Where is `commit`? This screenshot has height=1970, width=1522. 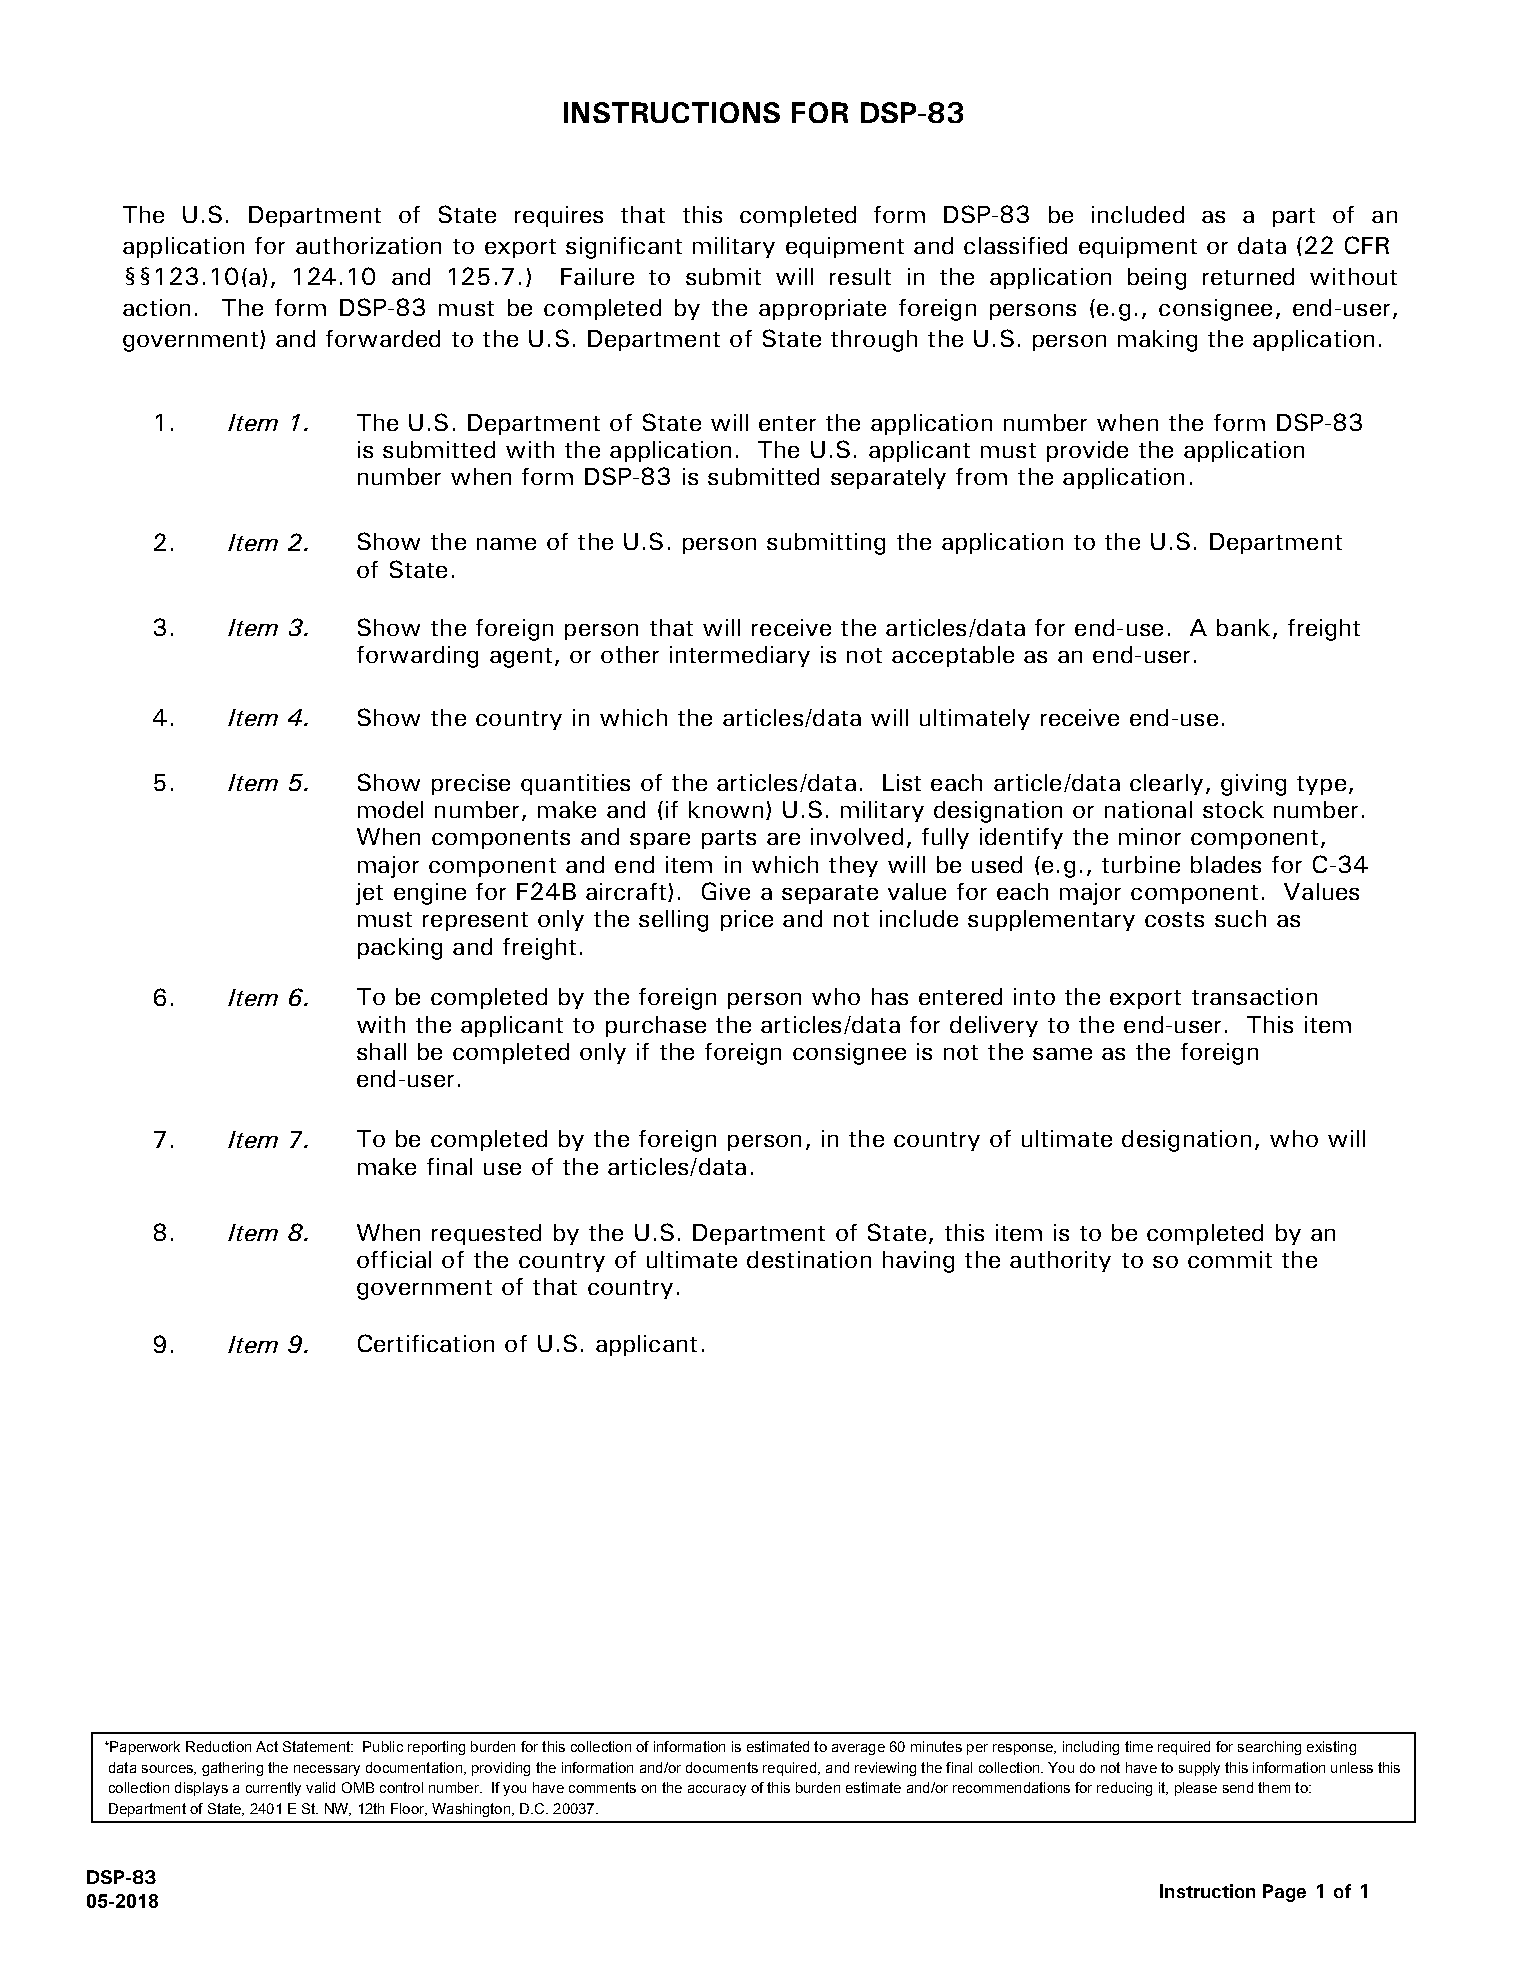 commit is located at coordinates (1230, 1259).
